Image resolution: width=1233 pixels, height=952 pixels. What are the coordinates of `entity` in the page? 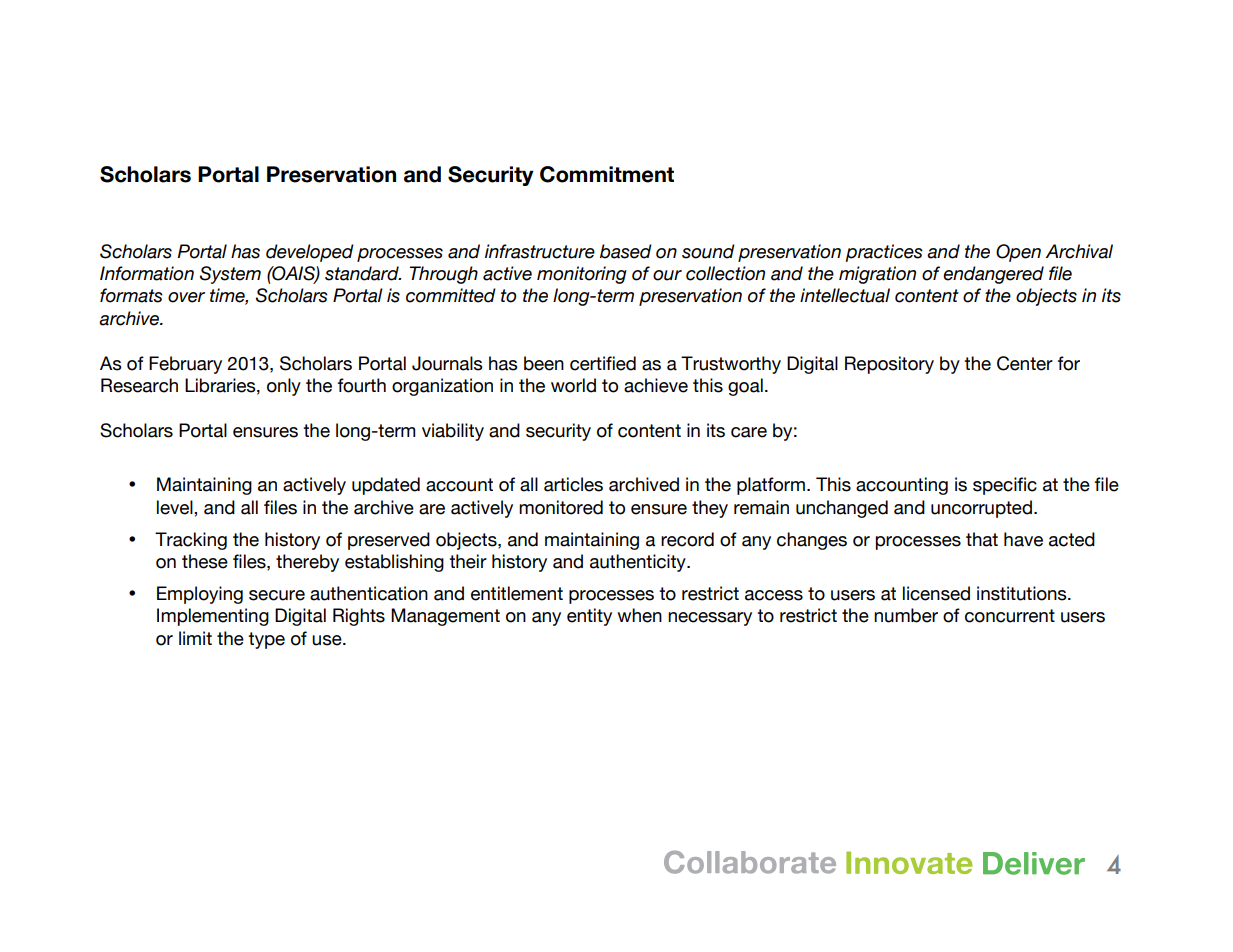 It's located at (589, 617).
